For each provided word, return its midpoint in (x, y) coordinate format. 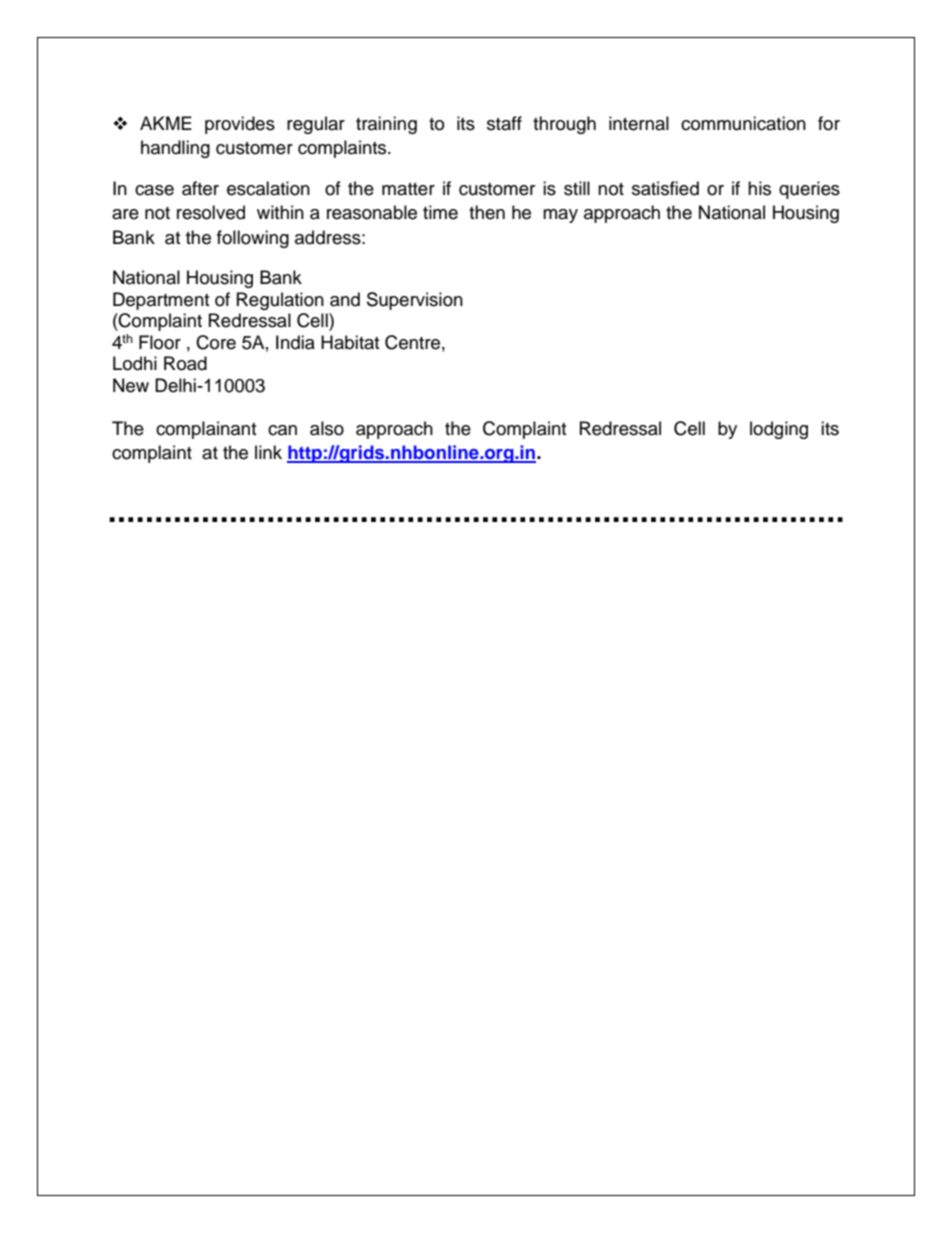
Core (216, 342)
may (560, 216)
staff (504, 123)
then (487, 212)
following (253, 239)
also (327, 428)
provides (240, 125)
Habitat (350, 342)
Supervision (415, 301)
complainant (206, 430)
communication (743, 123)
